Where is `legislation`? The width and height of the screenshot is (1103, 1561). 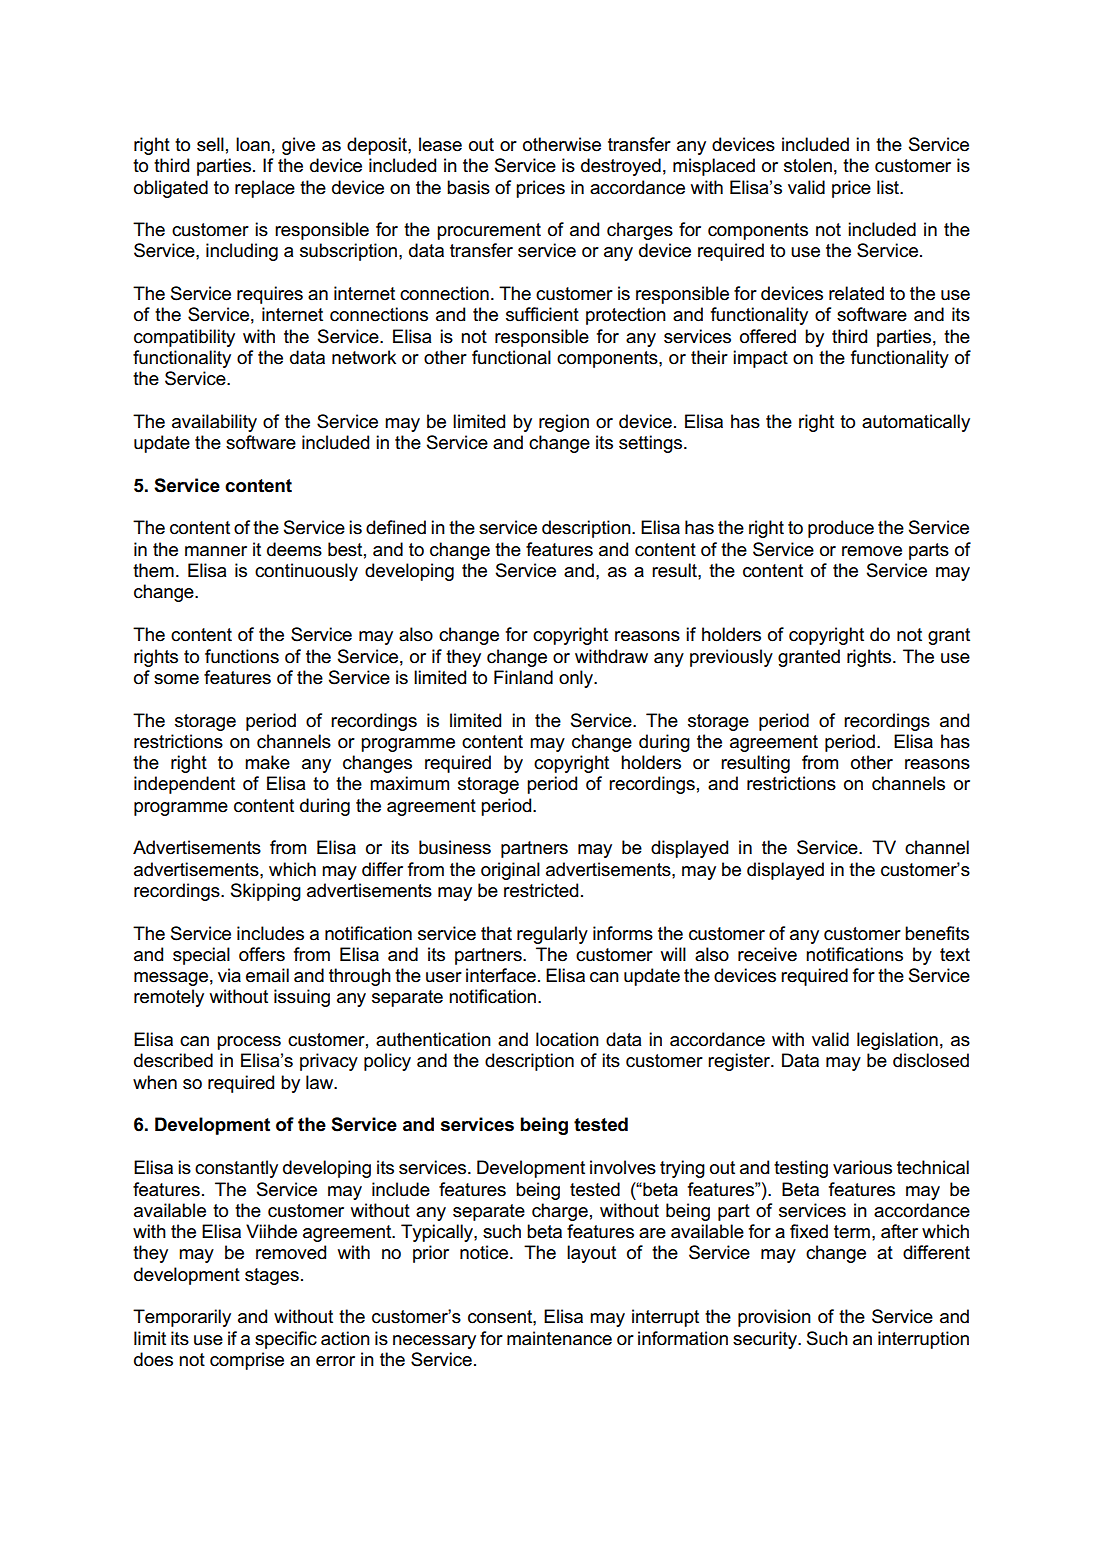 legislation is located at coordinates (897, 1041).
